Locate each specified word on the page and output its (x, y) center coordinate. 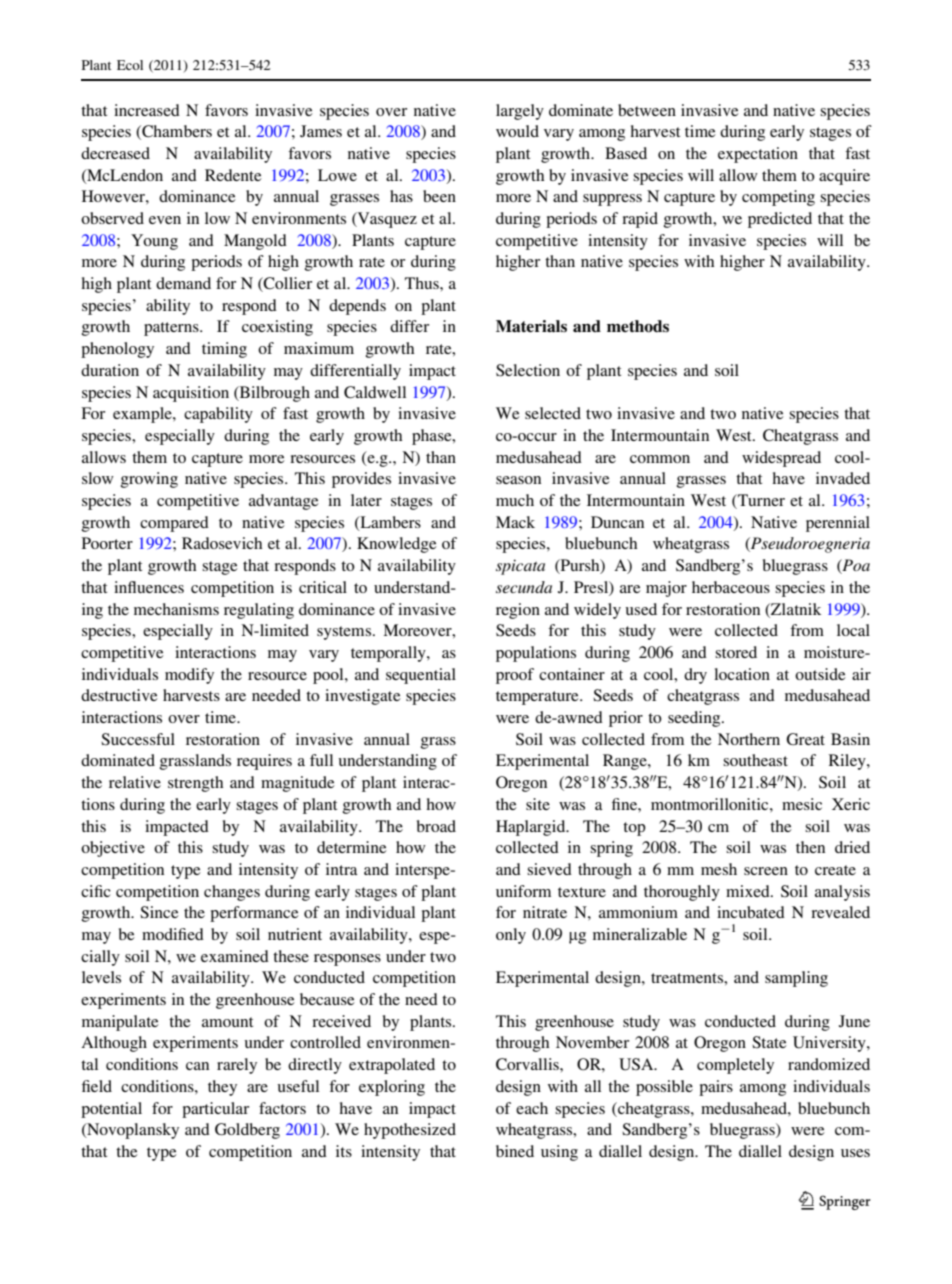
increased (147, 110)
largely (520, 112)
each (532, 1108)
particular (215, 1110)
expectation (758, 155)
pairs (716, 1088)
